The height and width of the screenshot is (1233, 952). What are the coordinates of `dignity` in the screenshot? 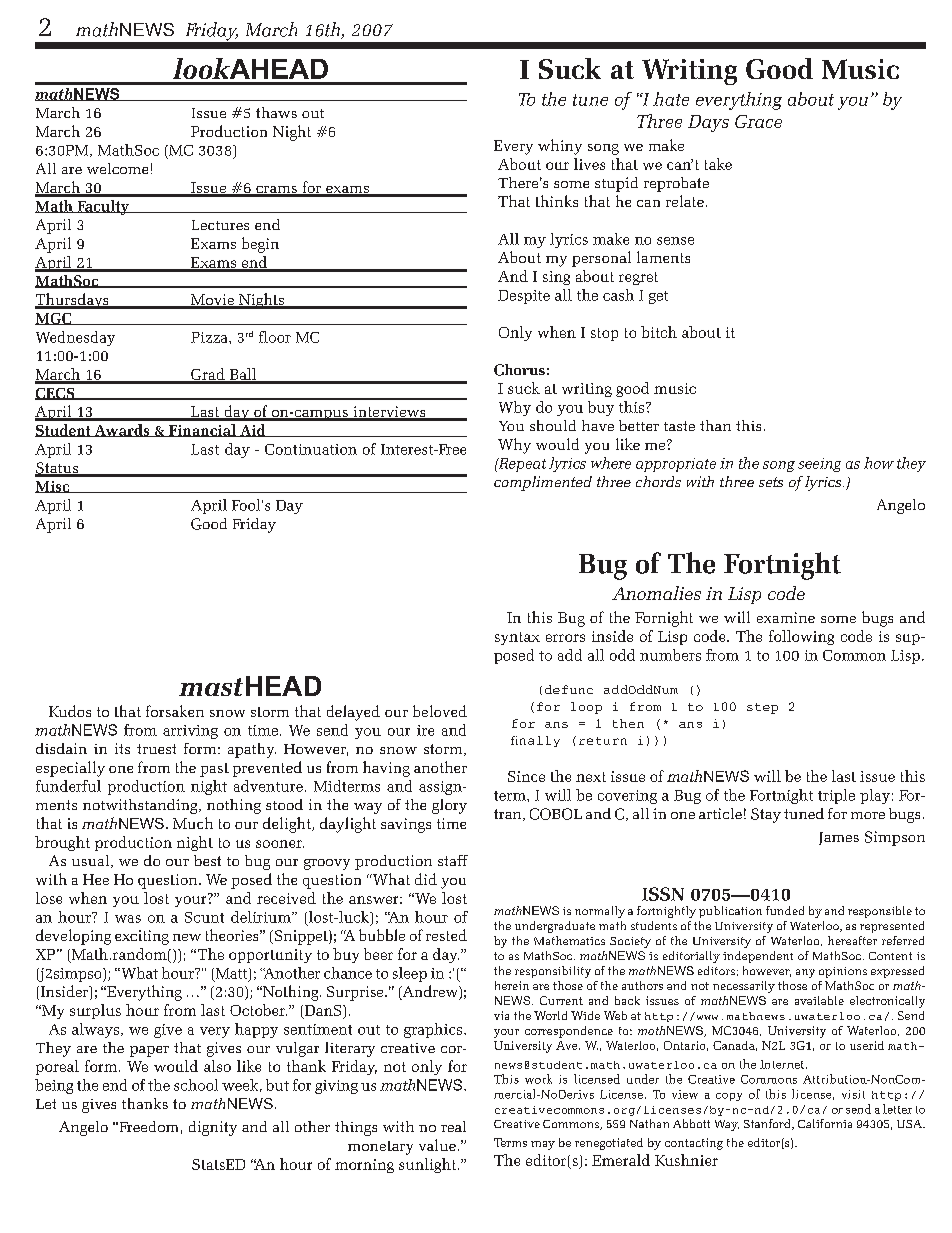 It's located at (213, 1128).
